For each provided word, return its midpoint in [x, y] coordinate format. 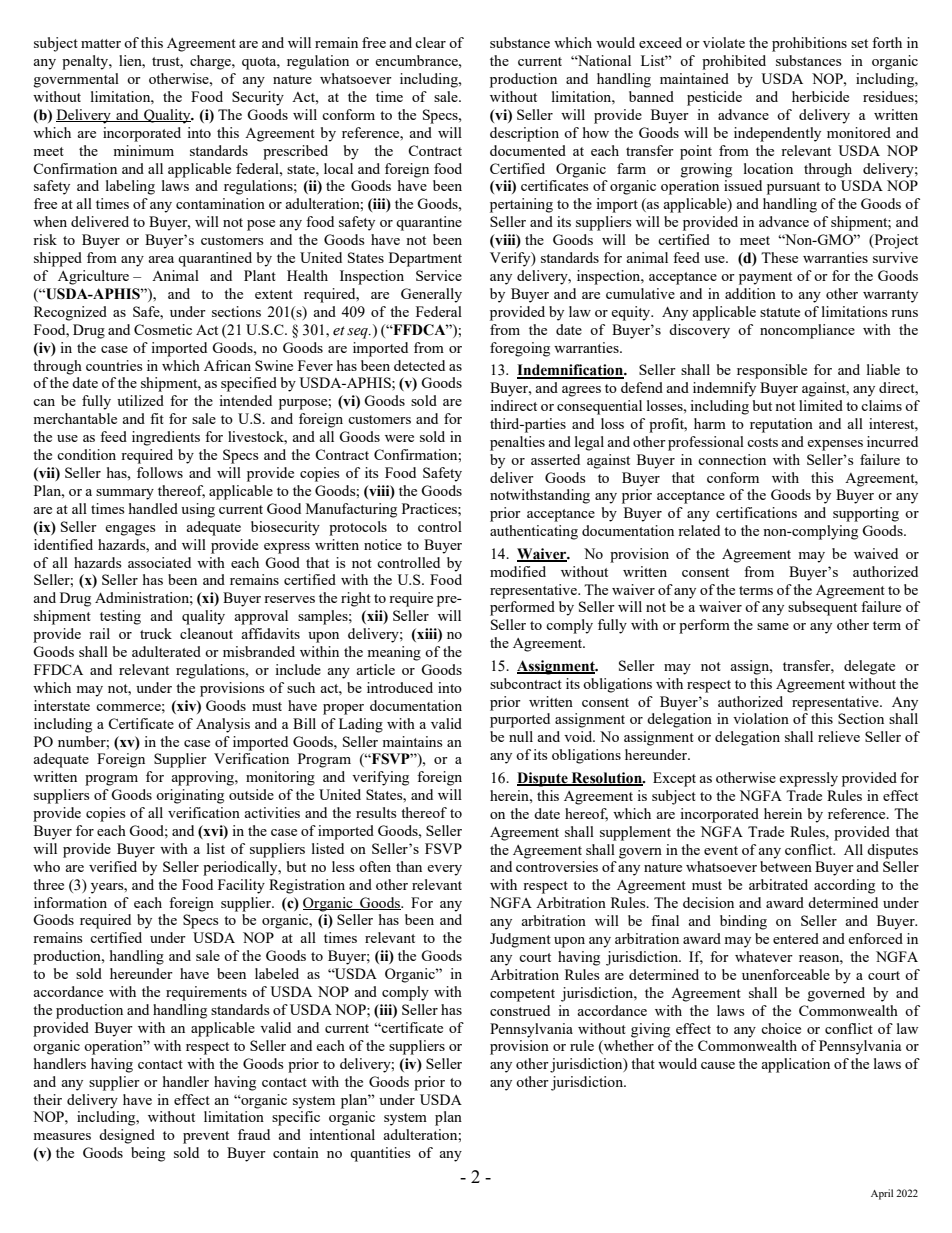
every [444, 870]
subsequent [822, 608]
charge [211, 62]
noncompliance [807, 331]
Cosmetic [163, 329]
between [786, 866]
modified [518, 571]
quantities [380, 1154]
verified [113, 866]
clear [430, 42]
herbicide [820, 96]
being [148, 1154]
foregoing [520, 349]
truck [156, 633]
